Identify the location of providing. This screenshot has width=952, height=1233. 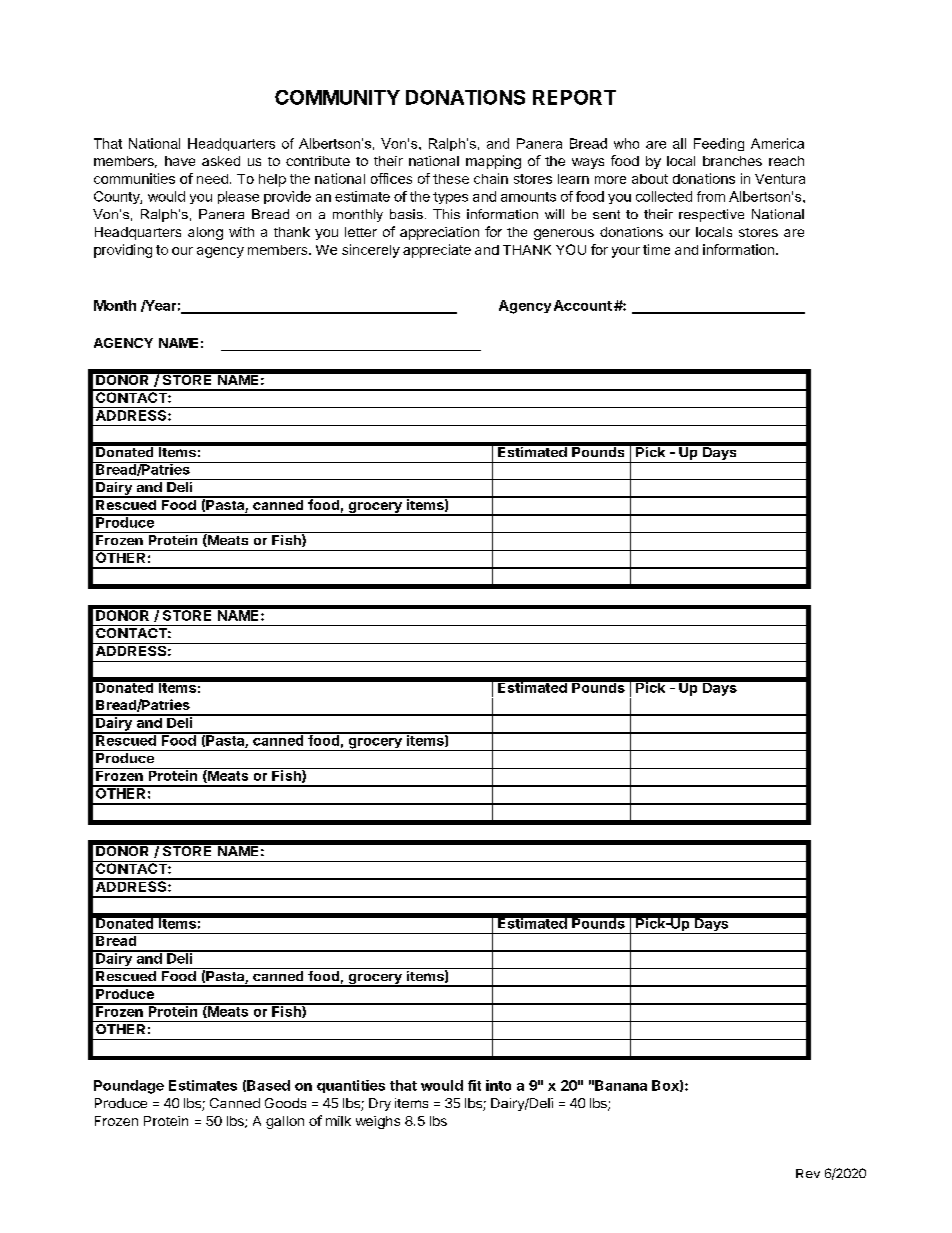
(123, 251).
